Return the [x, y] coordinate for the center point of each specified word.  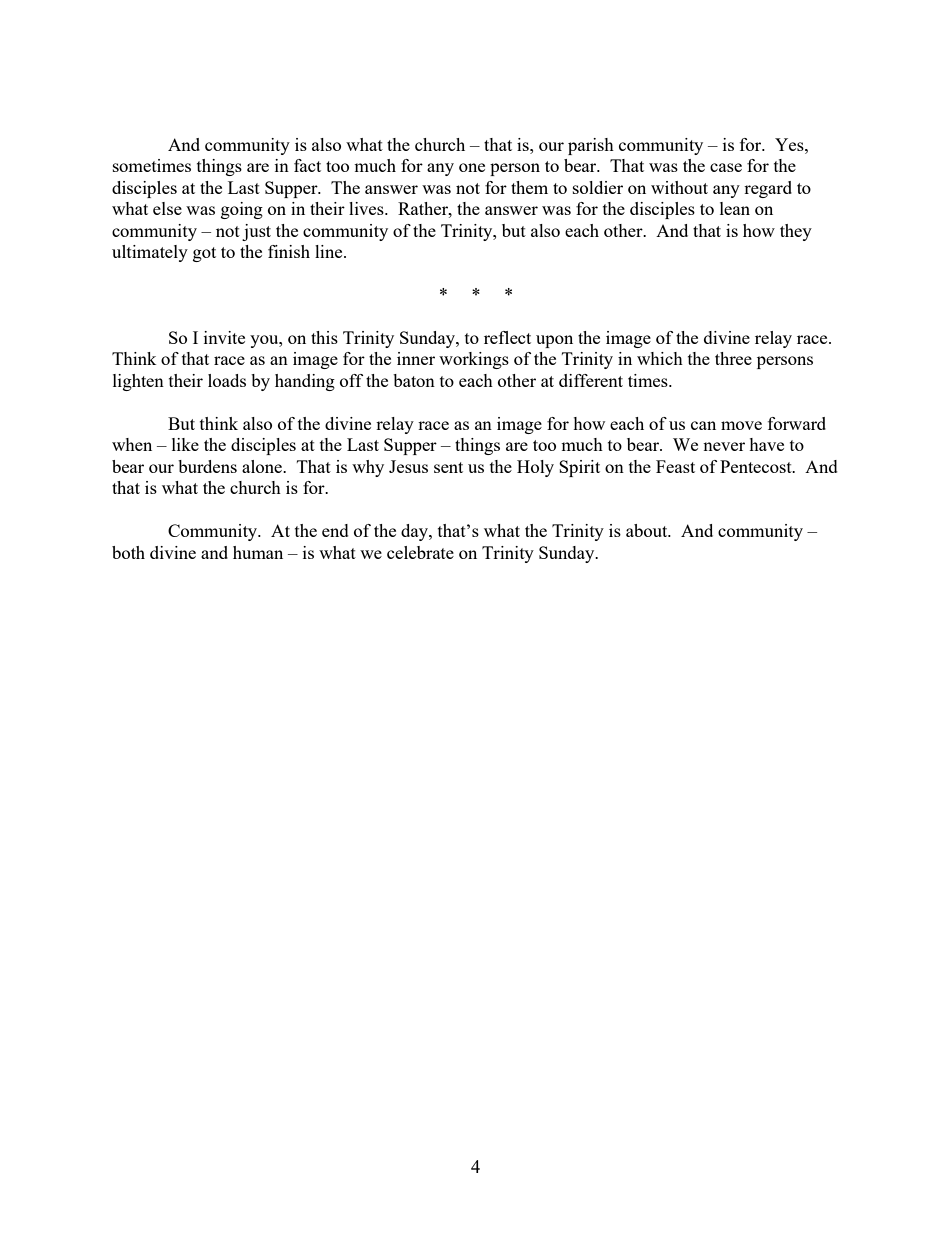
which [660, 358]
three [733, 358]
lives [367, 208]
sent [448, 467]
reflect [507, 337]
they [796, 232]
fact [307, 165]
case [726, 167]
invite [224, 337]
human [258, 552]
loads [227, 380]
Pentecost [757, 466]
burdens [207, 466]
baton [414, 380]
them [529, 187]
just [256, 232]
